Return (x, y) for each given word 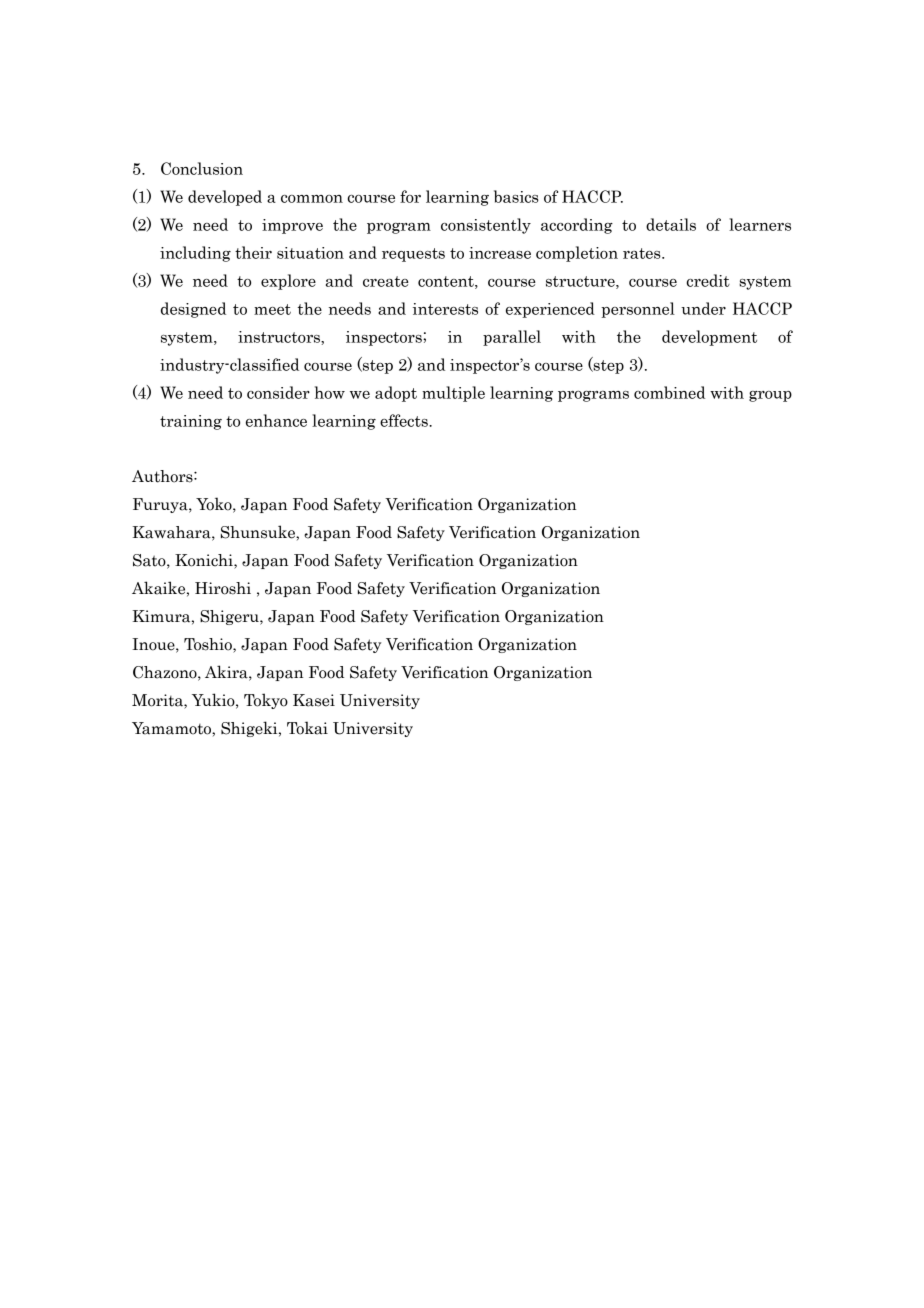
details (671, 224)
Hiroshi (223, 588)
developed (225, 198)
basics (516, 196)
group (770, 396)
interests (445, 309)
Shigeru (230, 617)
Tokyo (266, 701)
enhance (276, 420)
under (703, 308)
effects (405, 420)
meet (272, 309)
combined (669, 392)
